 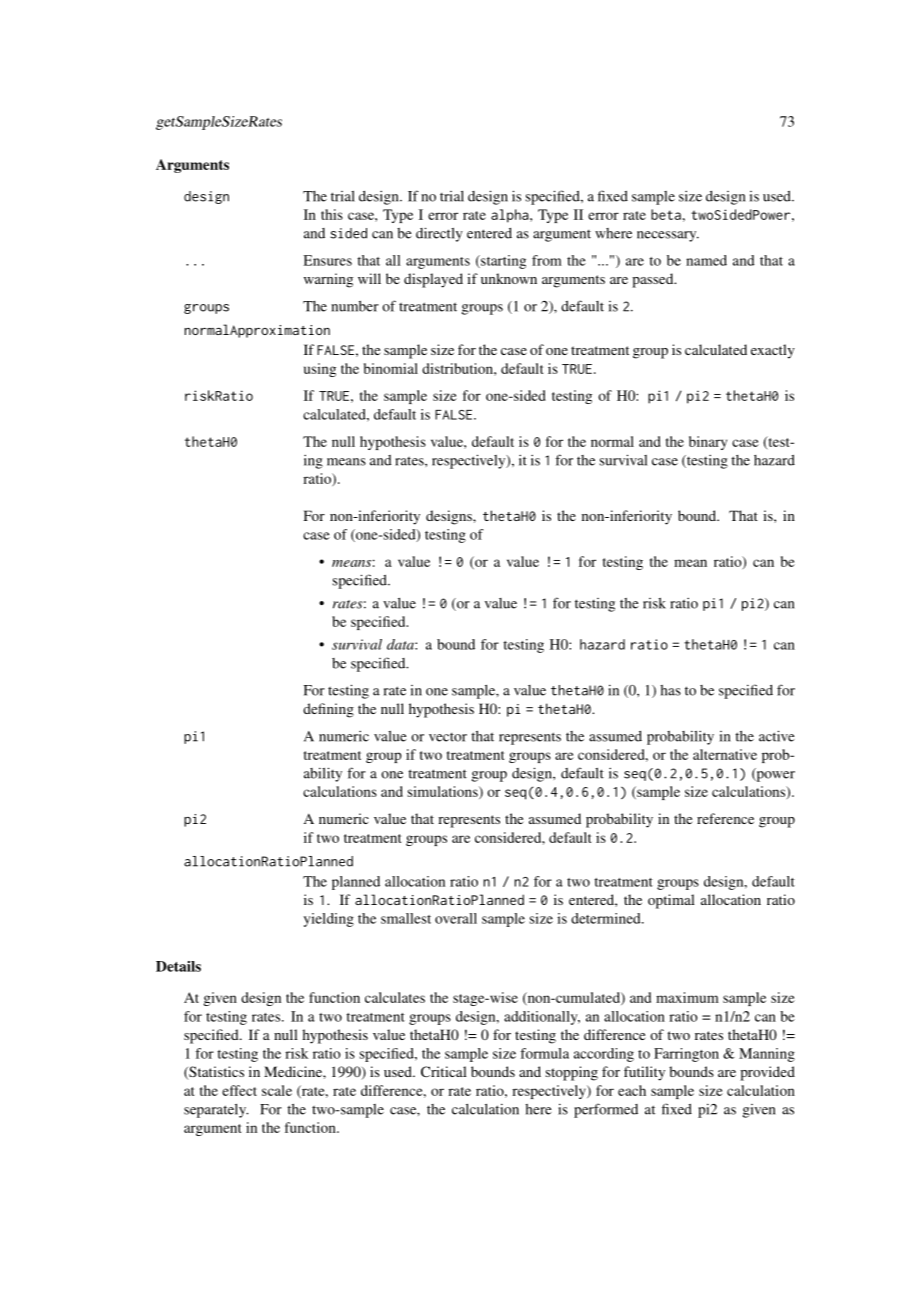 I want to click on starting, so click(x=502, y=262).
